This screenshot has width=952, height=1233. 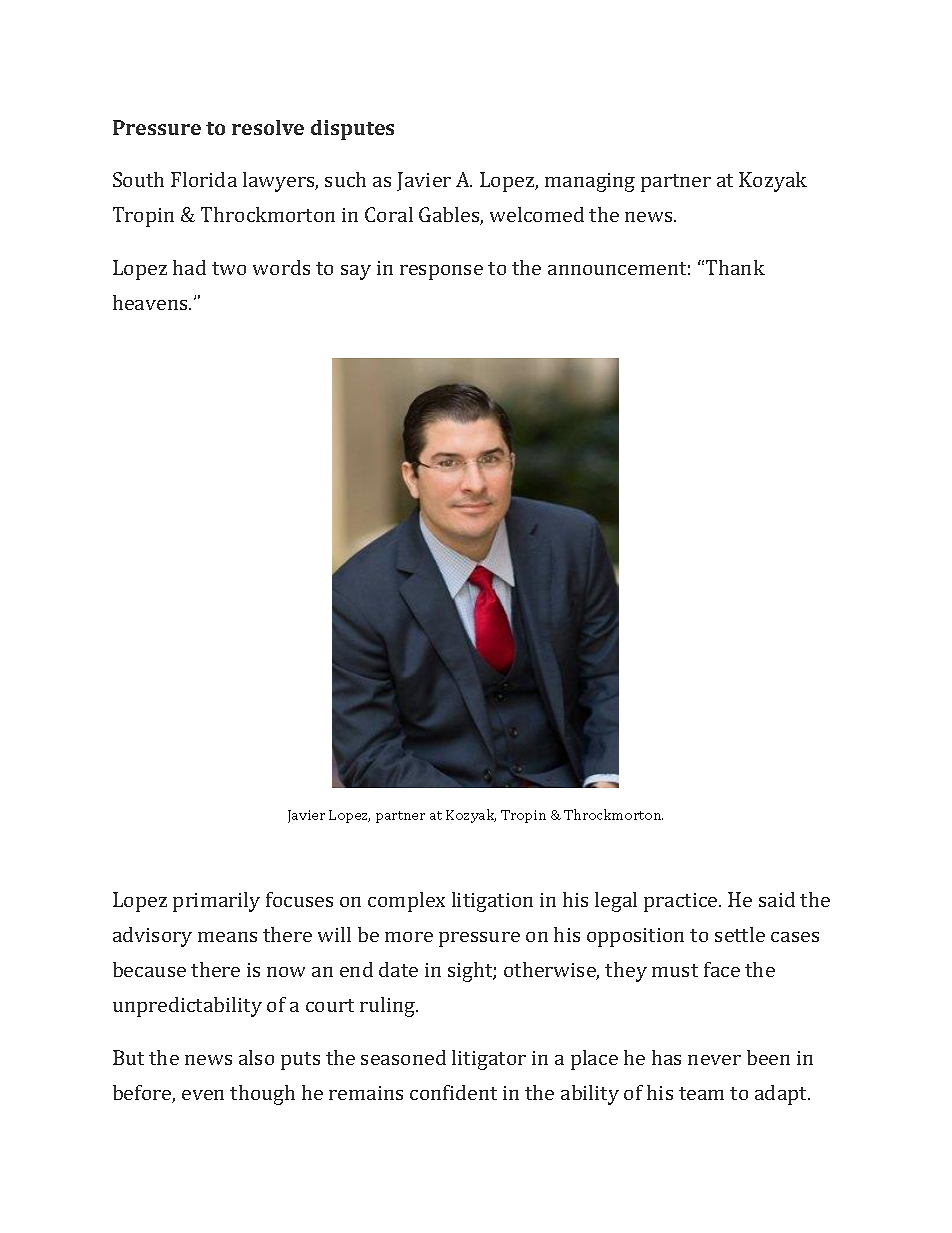 What do you see at coordinates (590, 182) in the screenshot?
I see `managing` at bounding box center [590, 182].
